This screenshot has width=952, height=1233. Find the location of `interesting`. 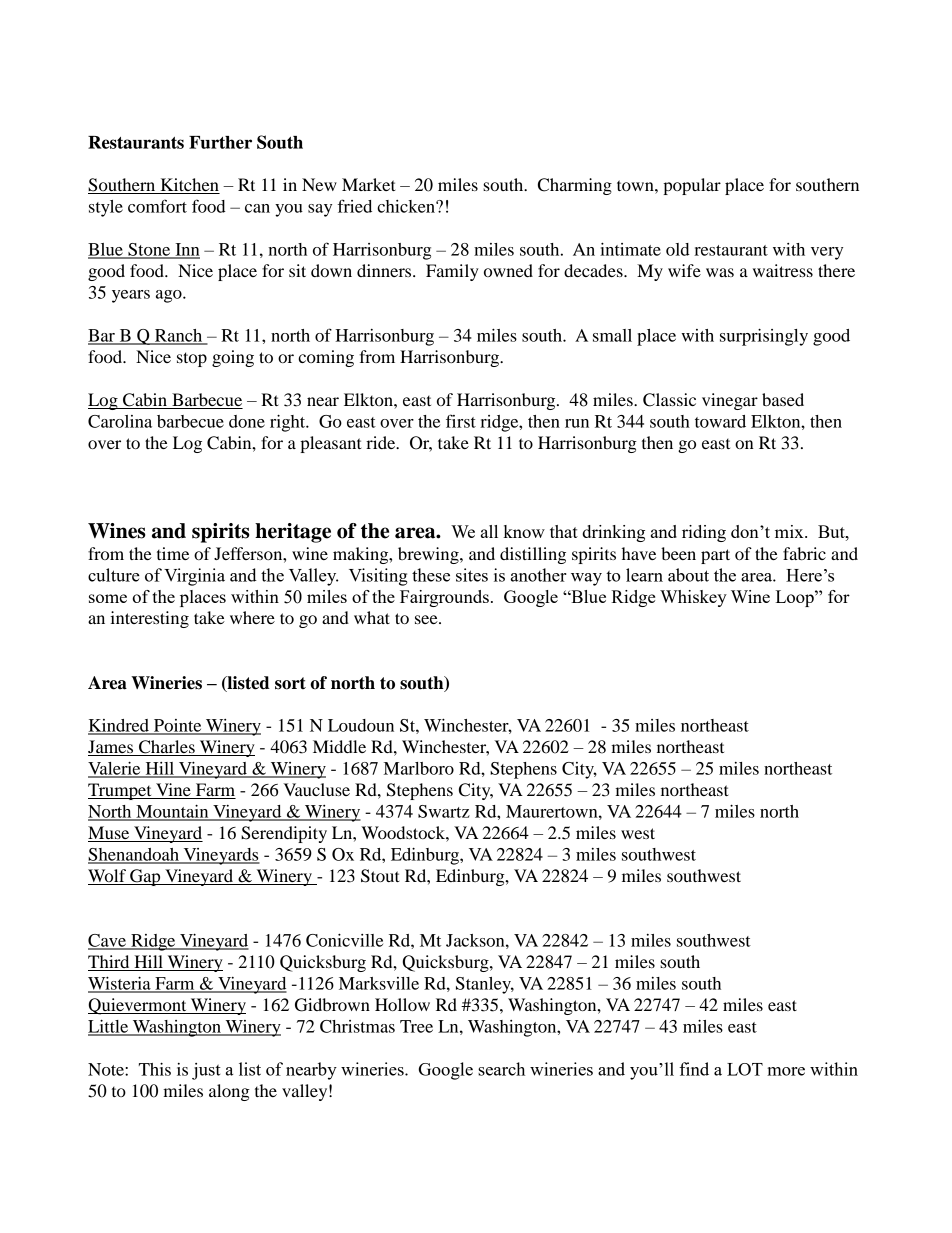

interesting is located at coordinates (149, 619).
